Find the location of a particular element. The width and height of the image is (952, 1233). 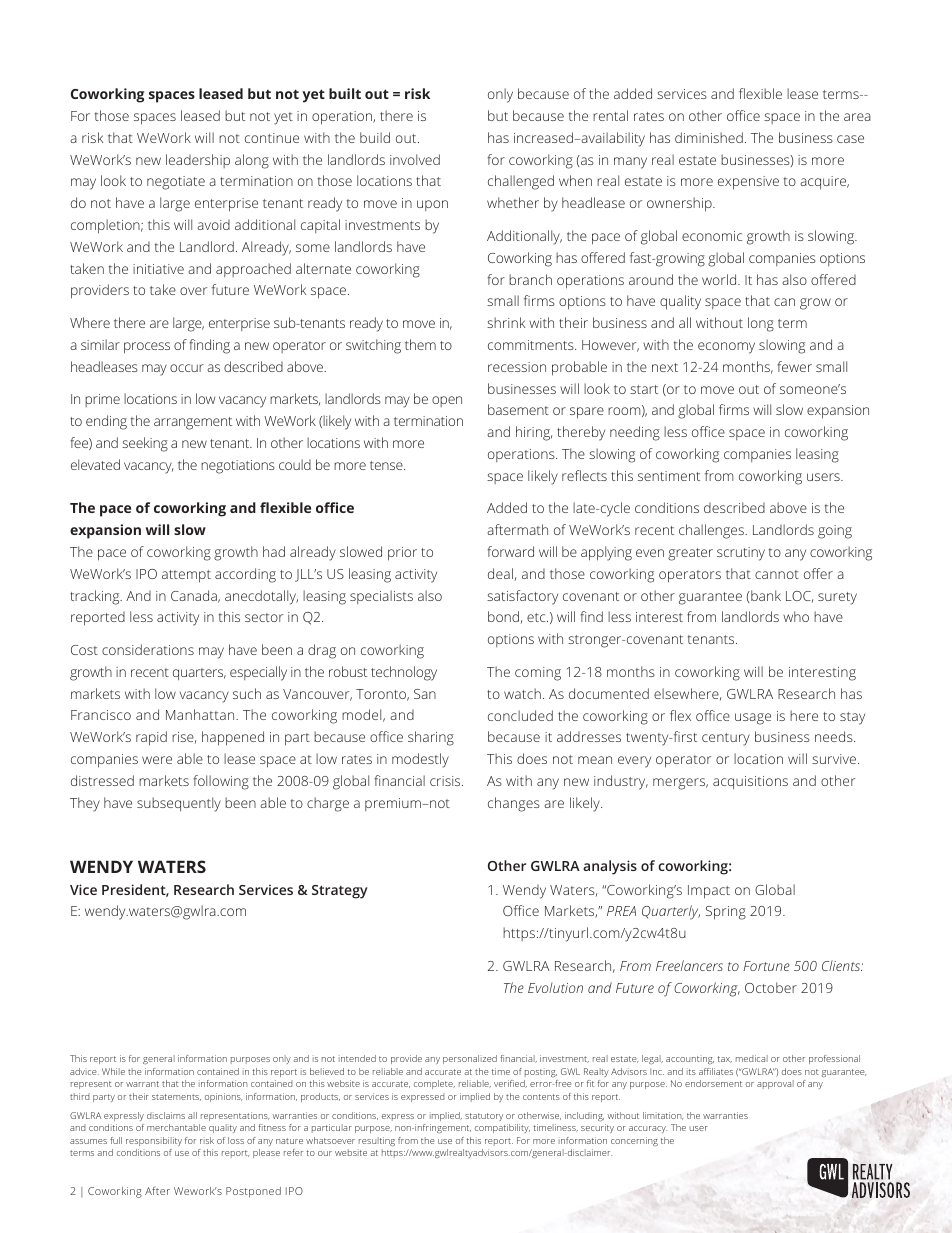

diminished is located at coordinates (709, 137).
